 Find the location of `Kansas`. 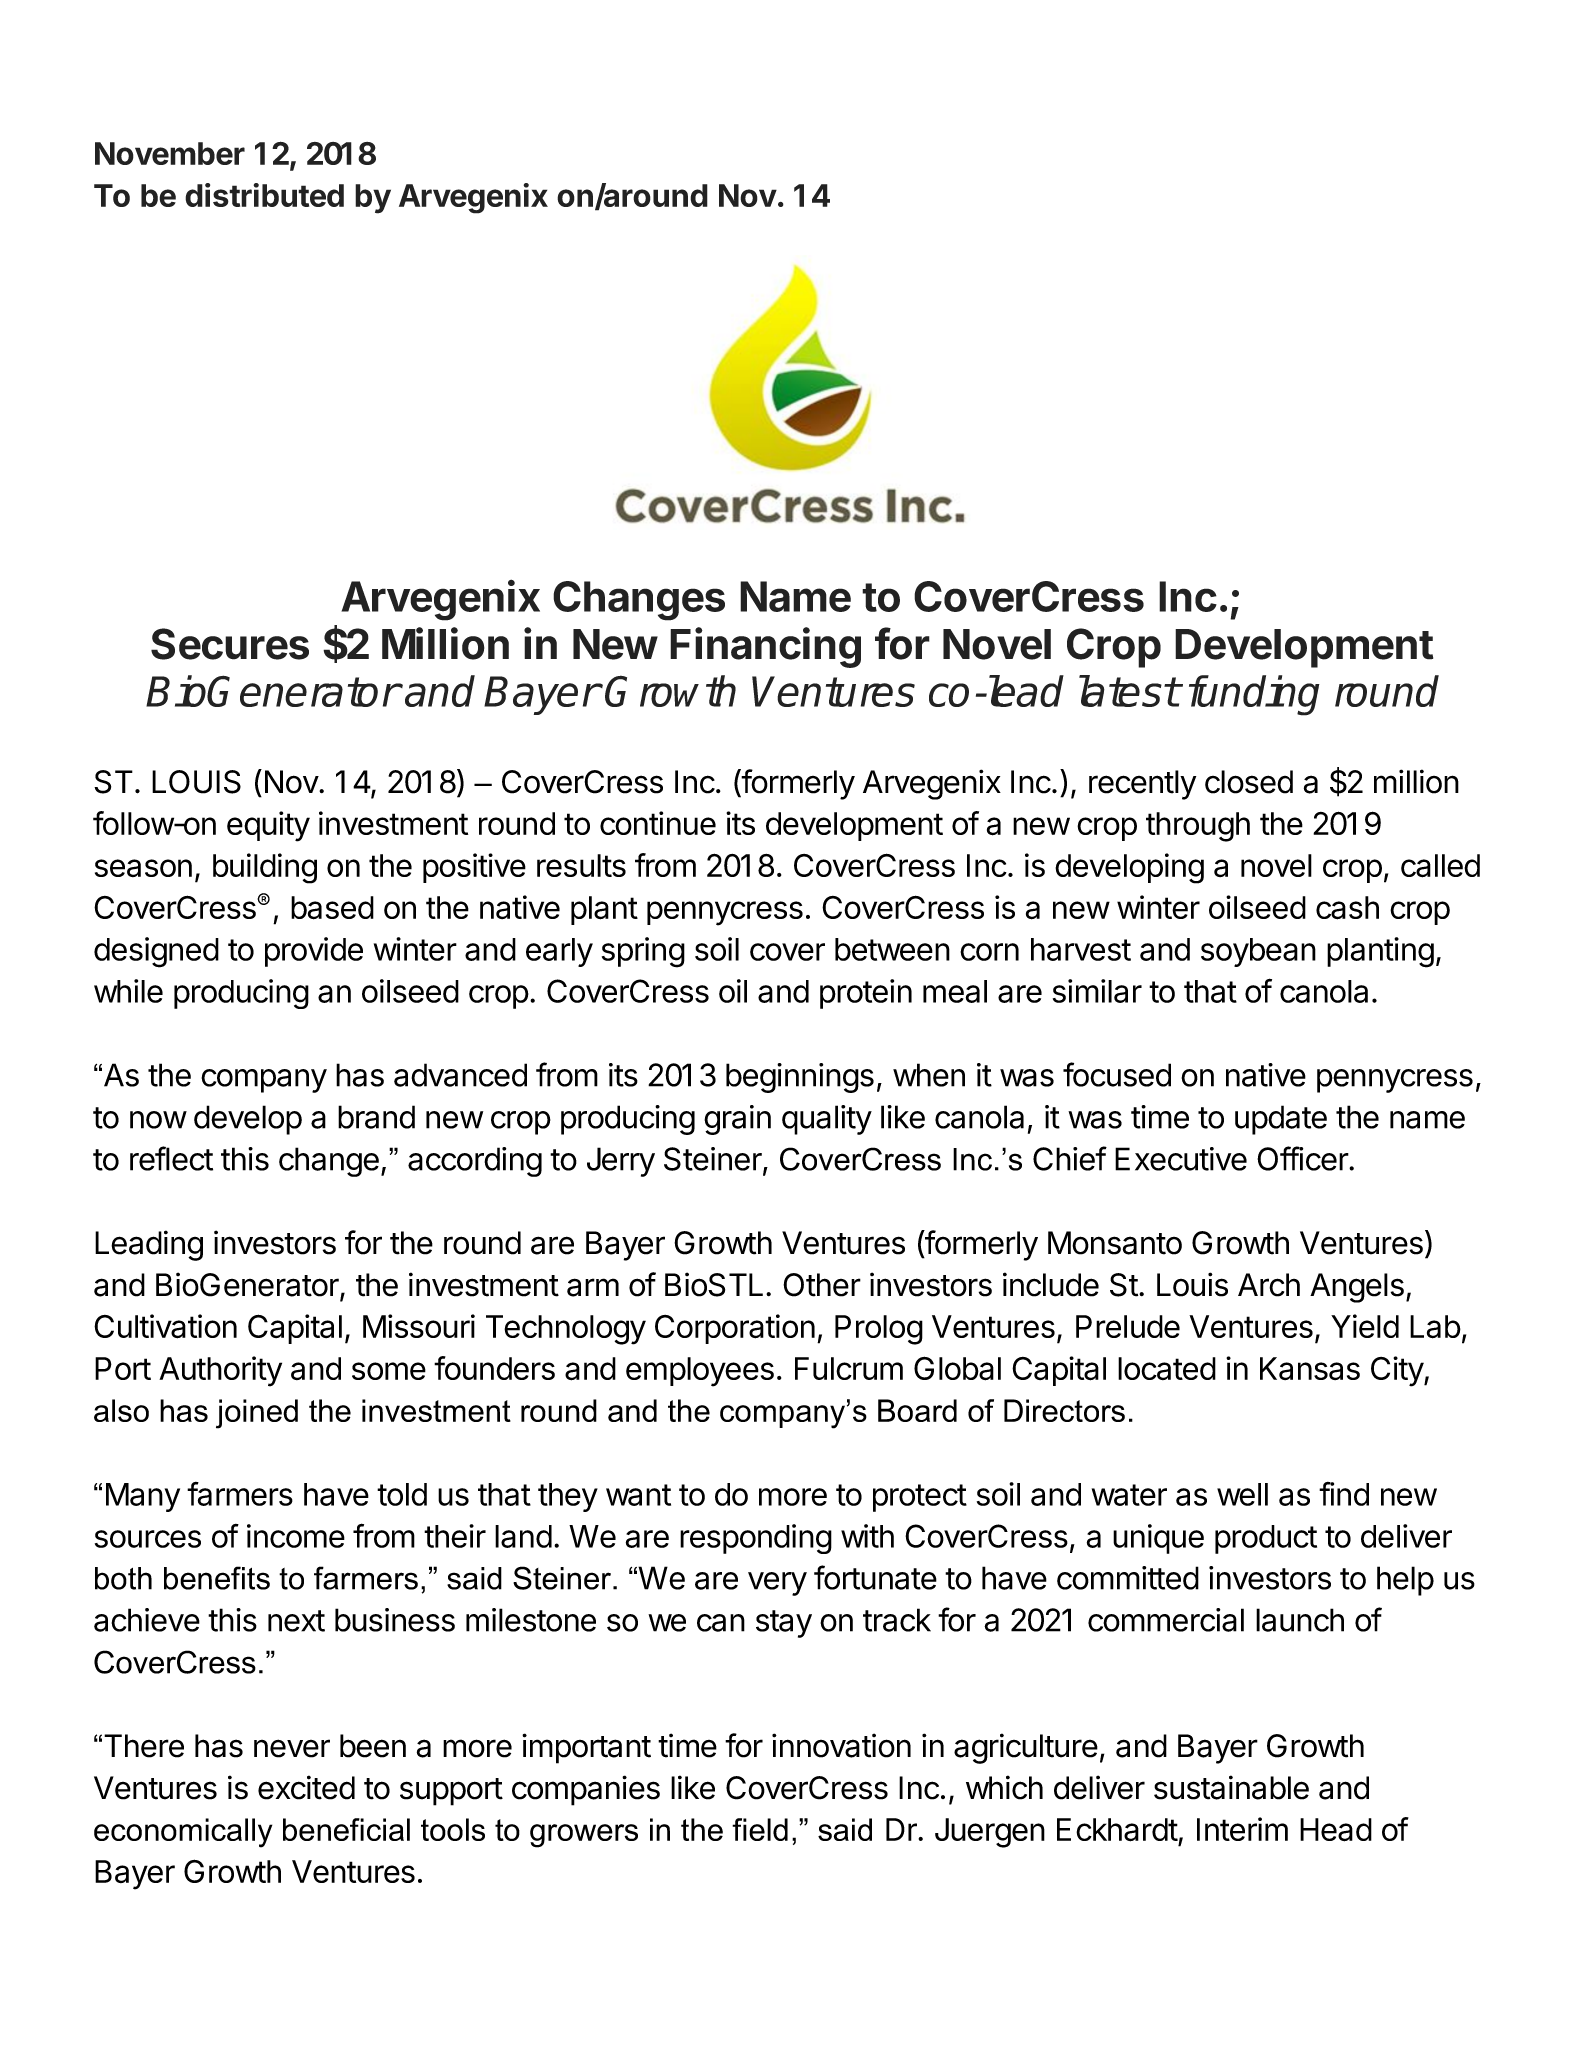

Kansas is located at coordinates (1310, 1368).
